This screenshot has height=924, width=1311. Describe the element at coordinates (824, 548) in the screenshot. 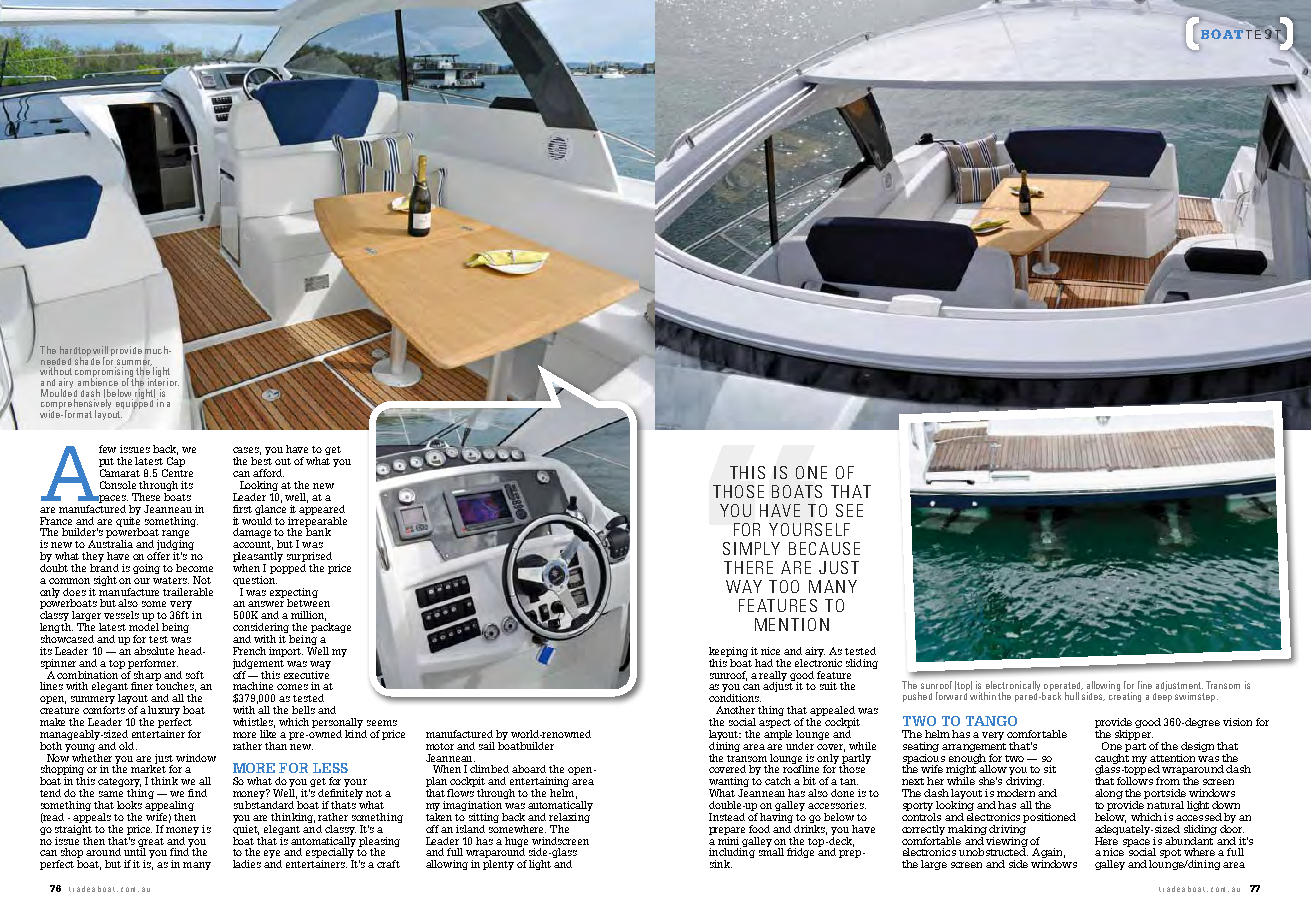

I see `because` at that location.
